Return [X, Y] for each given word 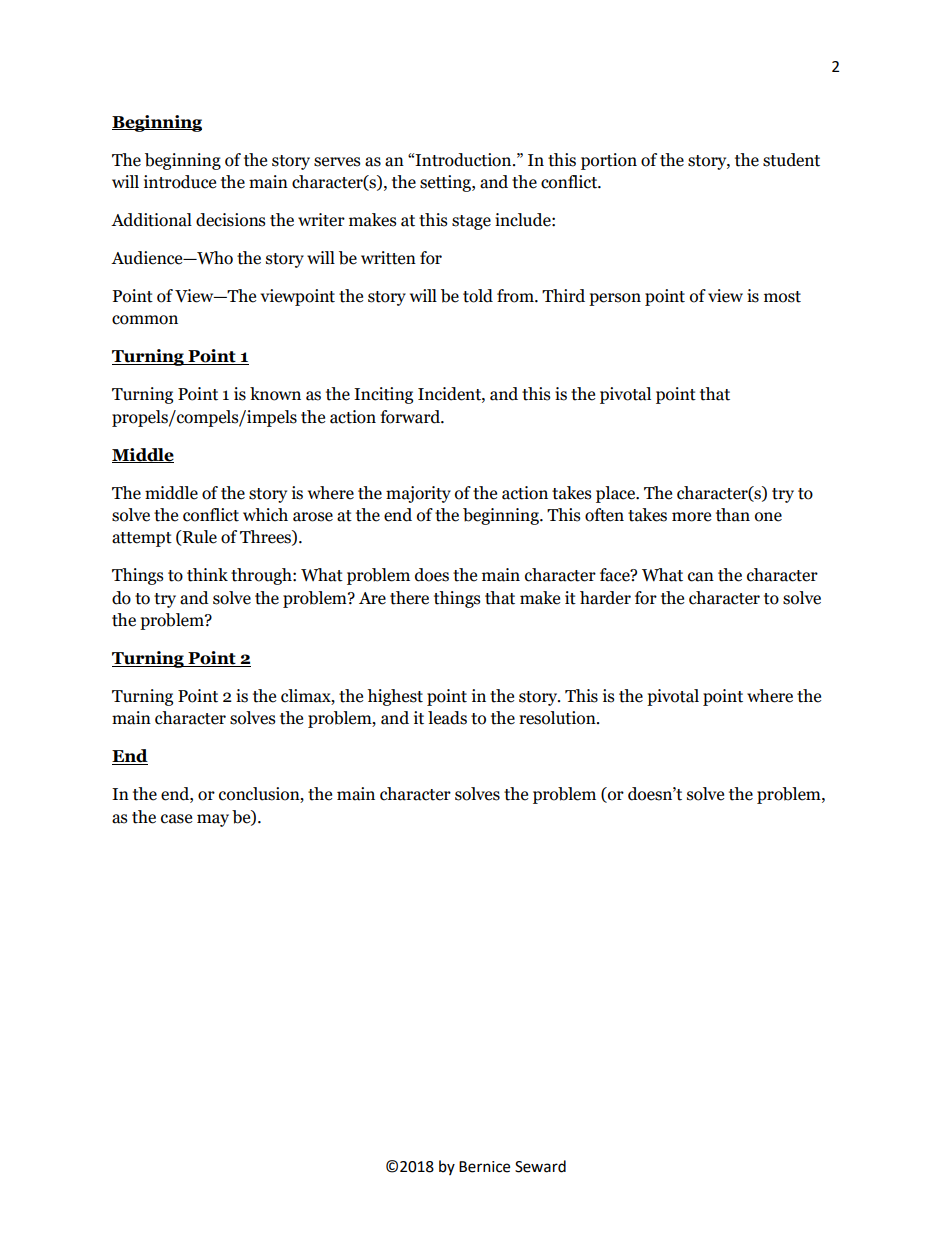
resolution [558, 718]
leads [447, 718]
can [701, 577]
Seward [540, 1166]
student [791, 160]
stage [471, 222]
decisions [231, 220]
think [207, 575]
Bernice [484, 1167]
